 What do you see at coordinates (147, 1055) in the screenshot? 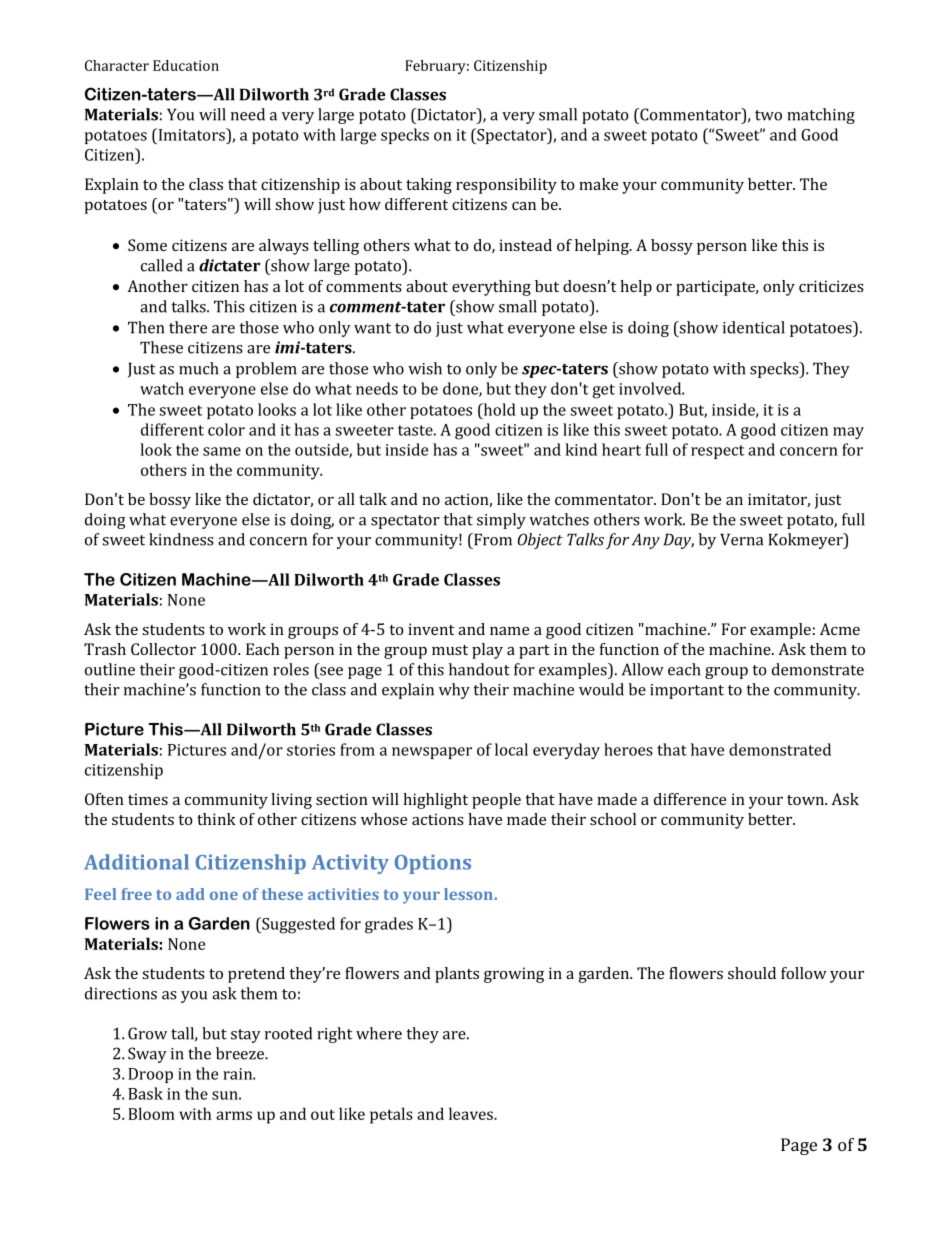
I see `Sway` at bounding box center [147, 1055].
